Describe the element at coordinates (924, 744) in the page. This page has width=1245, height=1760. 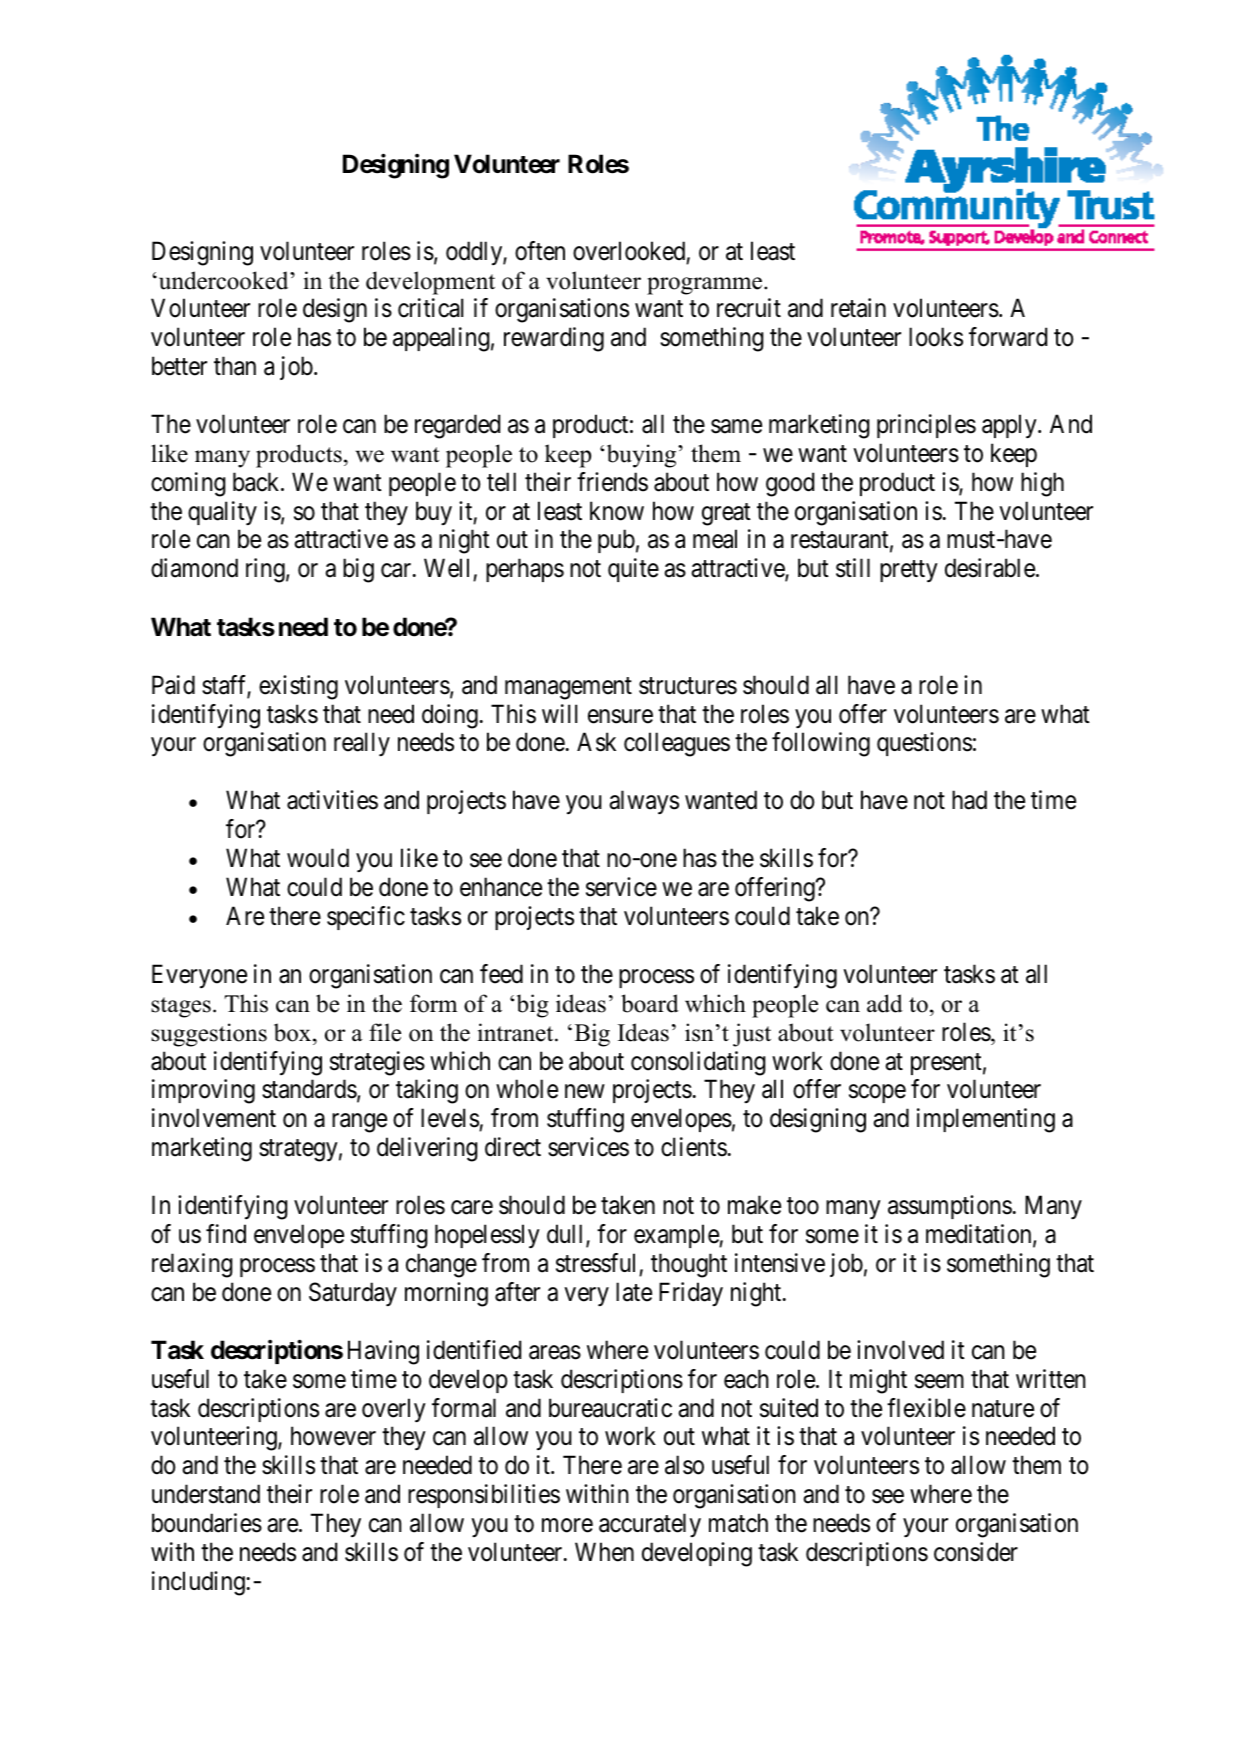
I see `questions` at that location.
